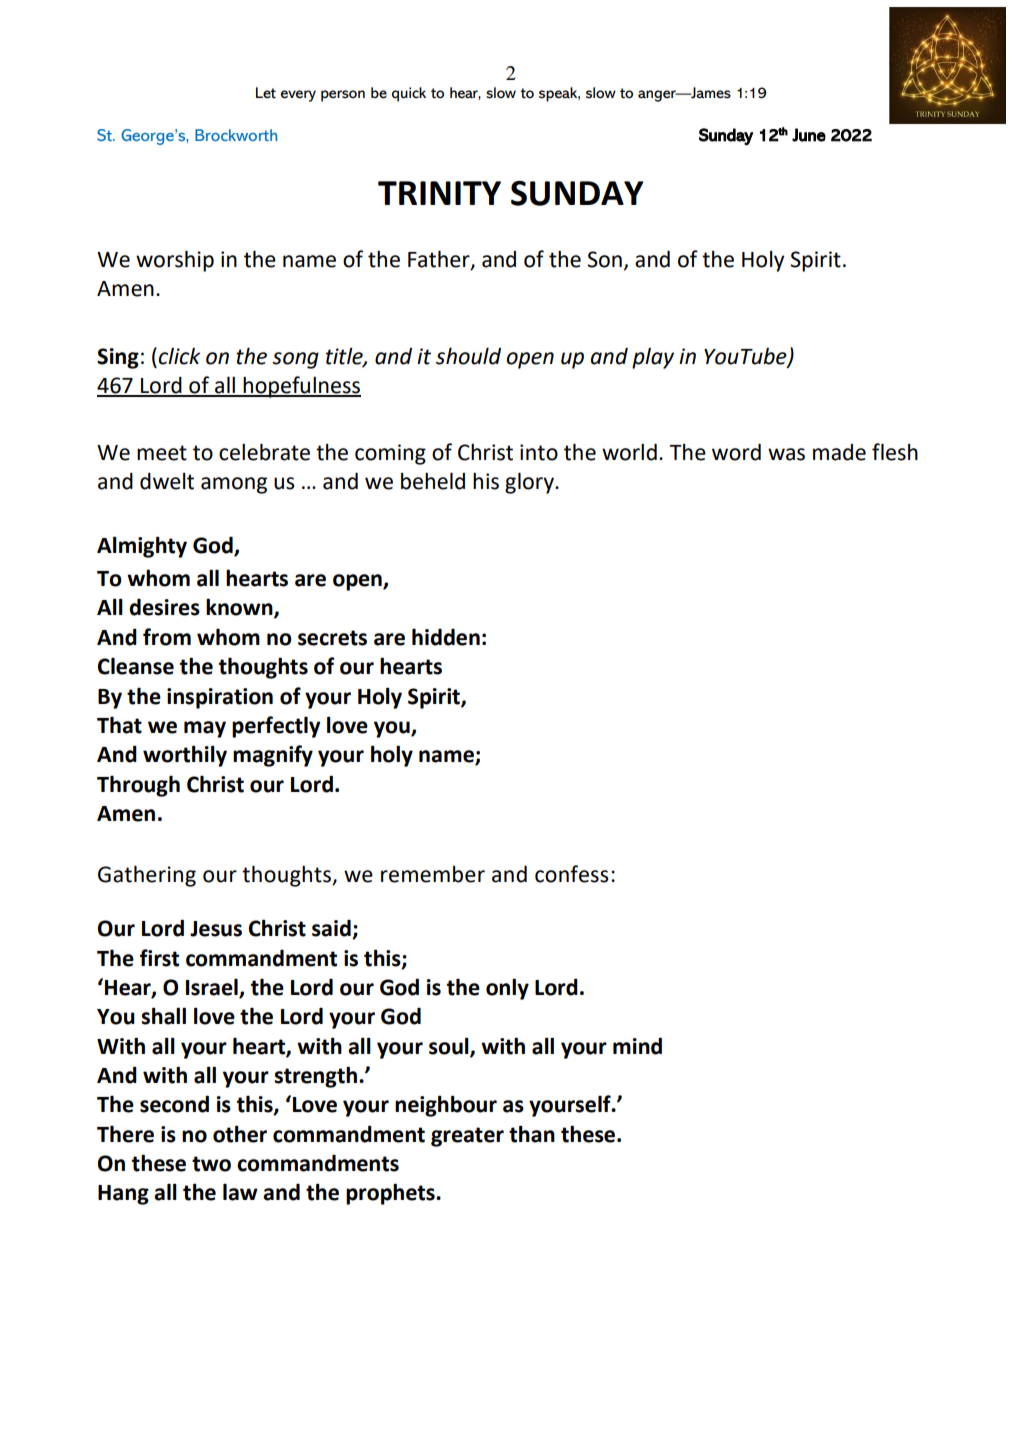 The image size is (1022, 1446). What do you see at coordinates (211, 1164) in the screenshot?
I see `two` at bounding box center [211, 1164].
